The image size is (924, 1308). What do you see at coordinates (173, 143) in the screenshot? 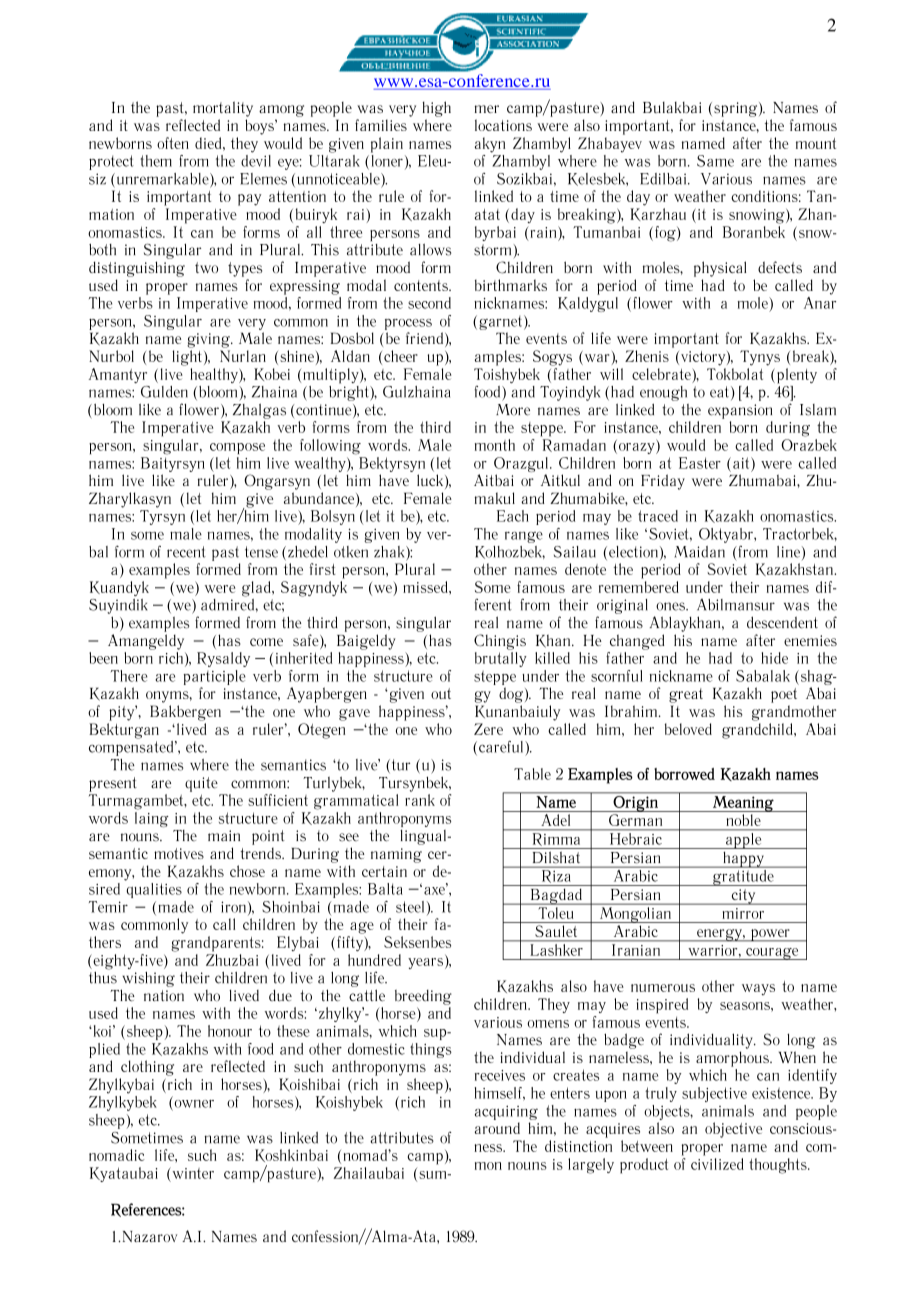
I see `often` at bounding box center [173, 143].
